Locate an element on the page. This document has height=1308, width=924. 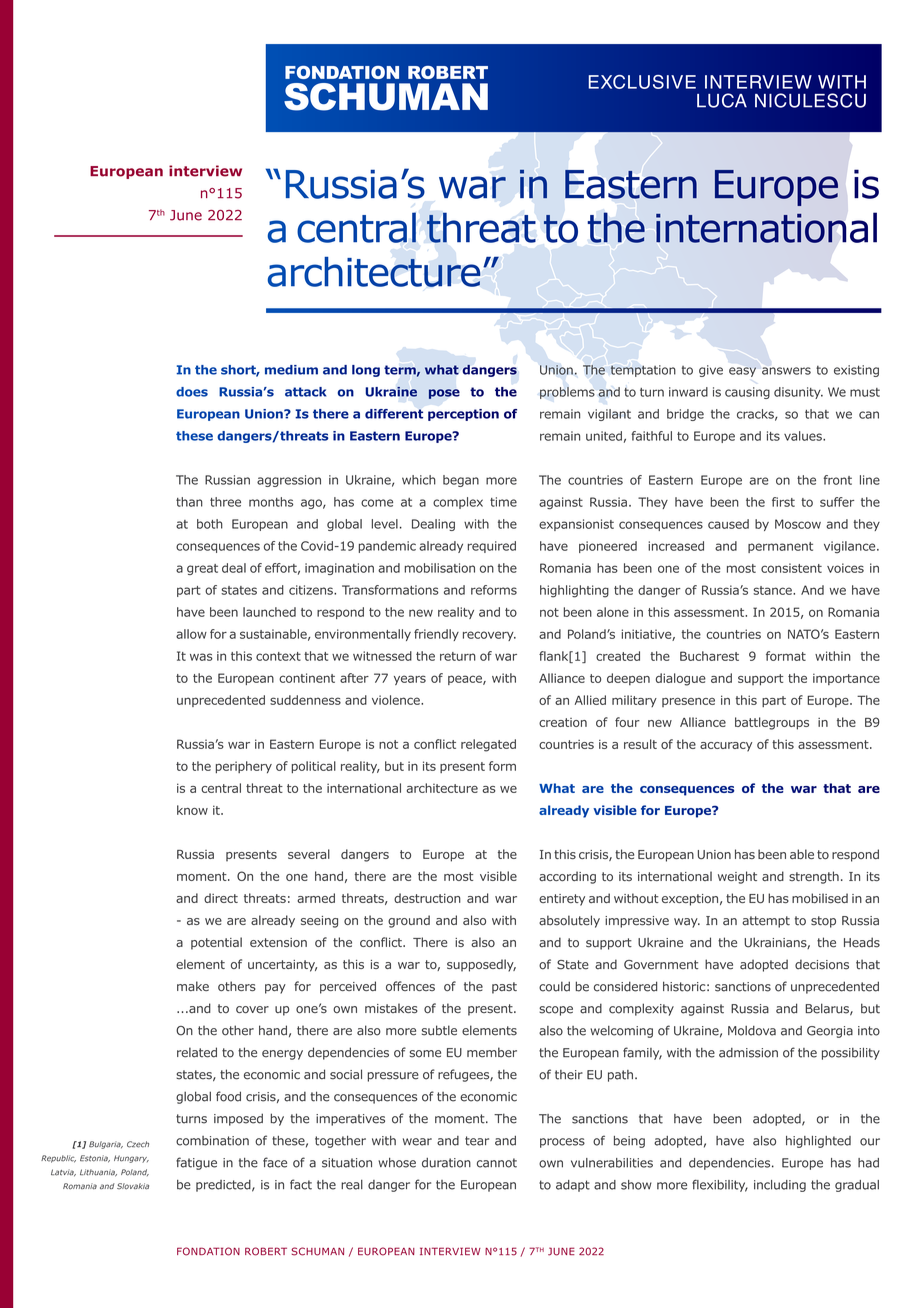
does is located at coordinates (192, 392).
